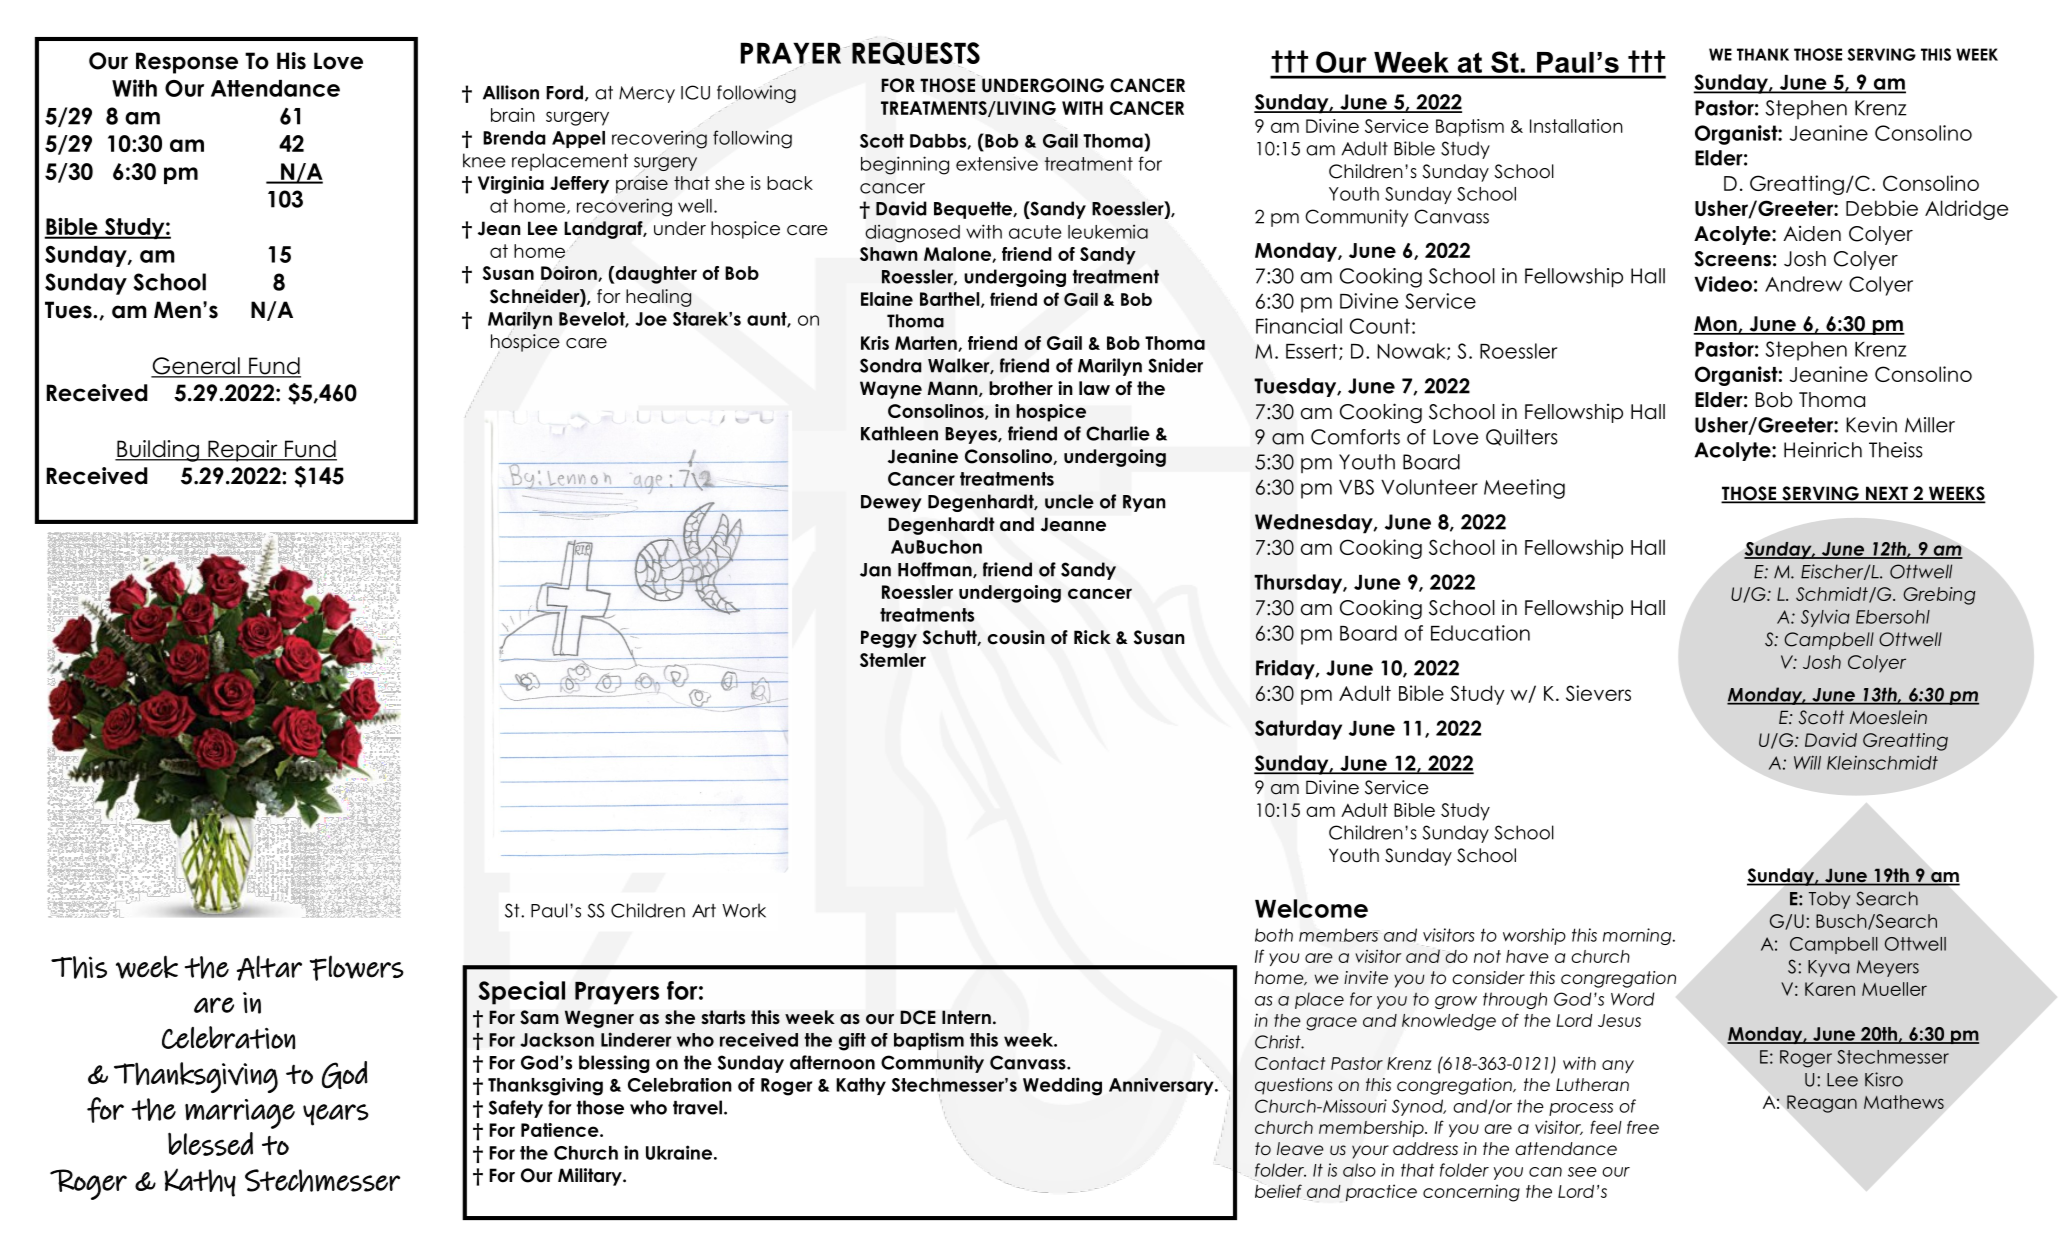  What do you see at coordinates (1576, 126) in the screenshot?
I see `Installation` at bounding box center [1576, 126].
